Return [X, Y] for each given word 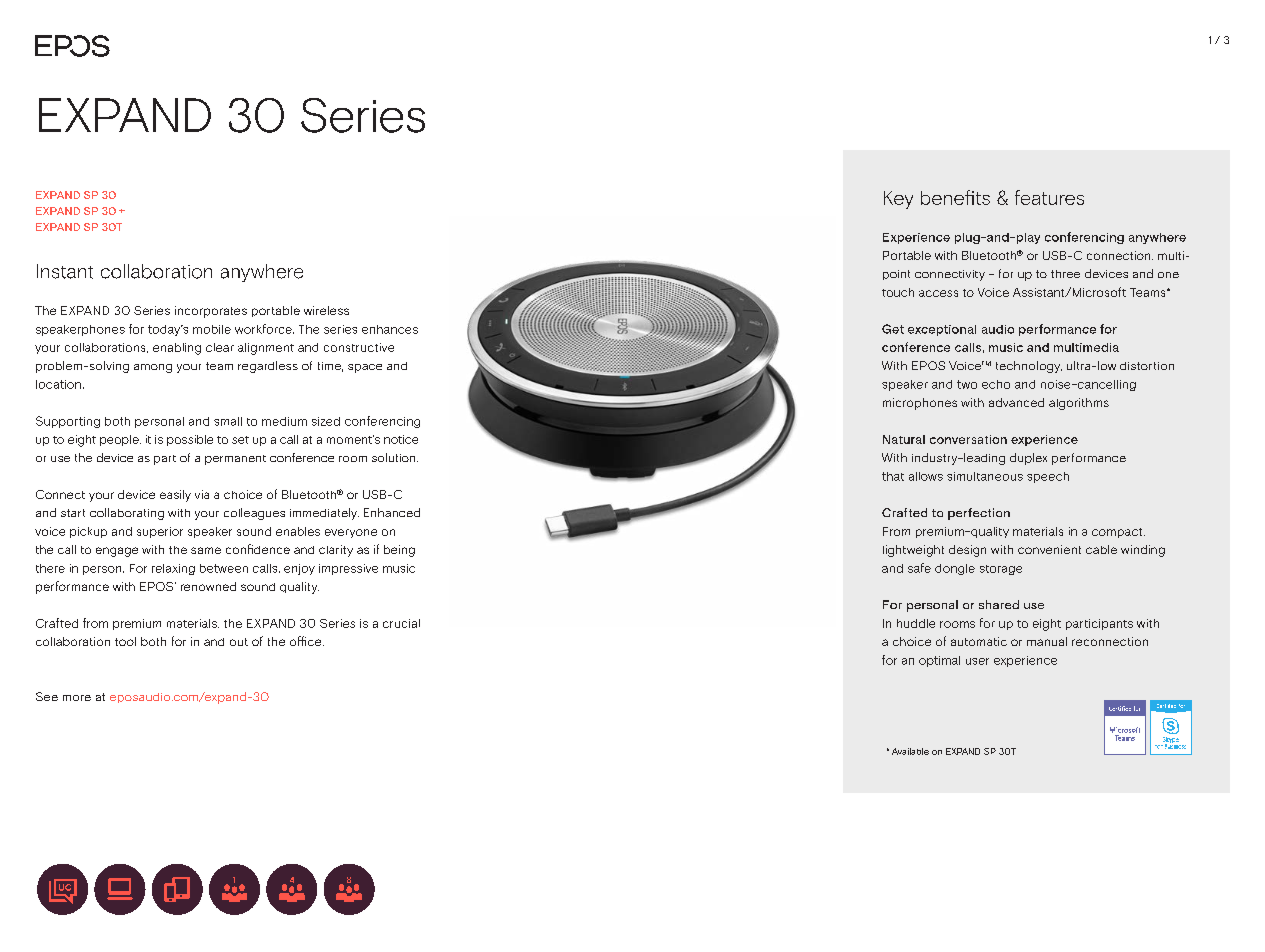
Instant [65, 271]
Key [898, 200]
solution [395, 457]
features [1049, 197]
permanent [235, 460]
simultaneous [985, 476]
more [77, 698]
